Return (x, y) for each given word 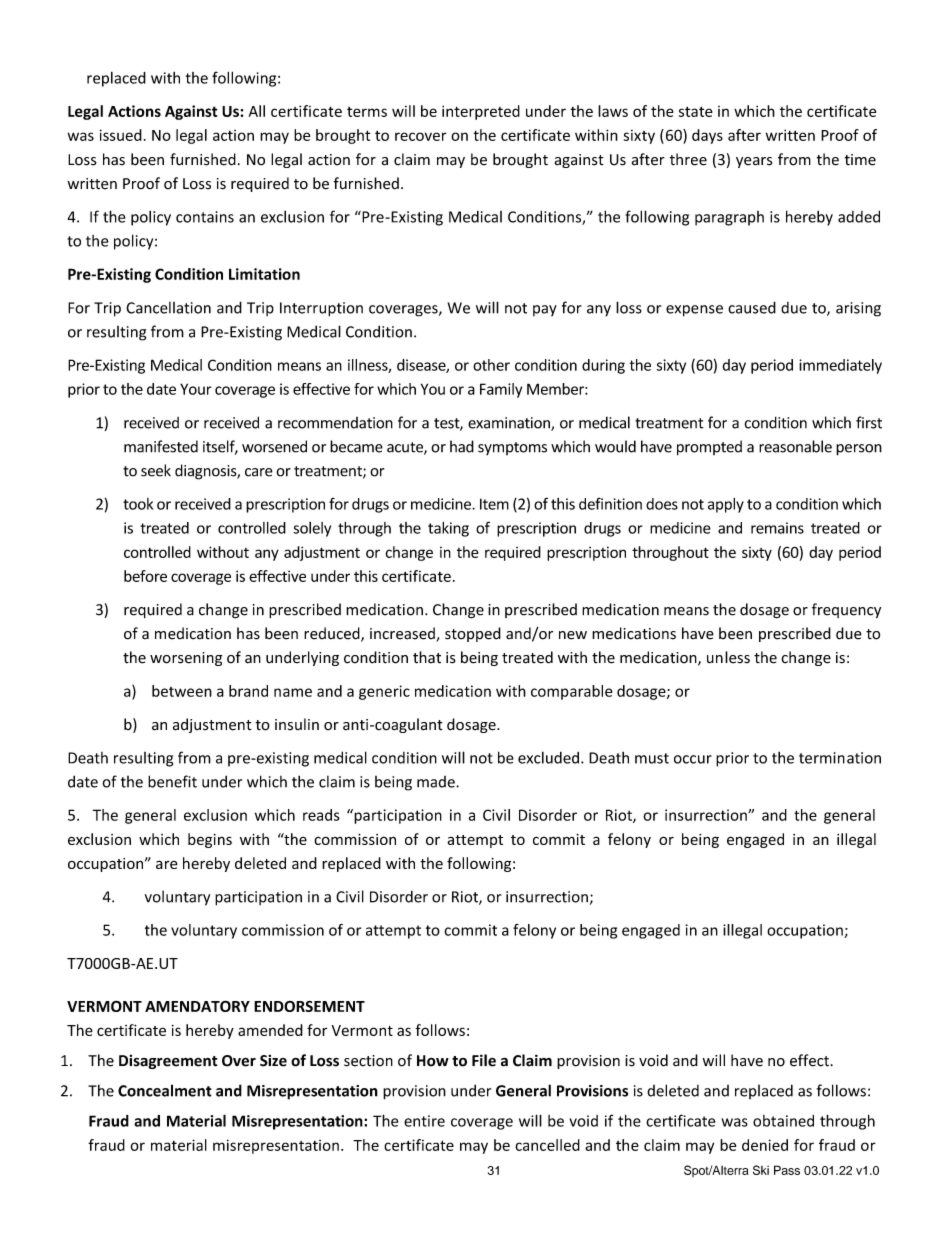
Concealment (165, 1090)
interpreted (481, 112)
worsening (186, 659)
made (437, 782)
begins (210, 840)
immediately (840, 366)
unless (728, 657)
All (257, 111)
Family (501, 390)
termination (840, 758)
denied (765, 1145)
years (754, 162)
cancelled (547, 1145)
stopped (473, 634)
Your (196, 389)
